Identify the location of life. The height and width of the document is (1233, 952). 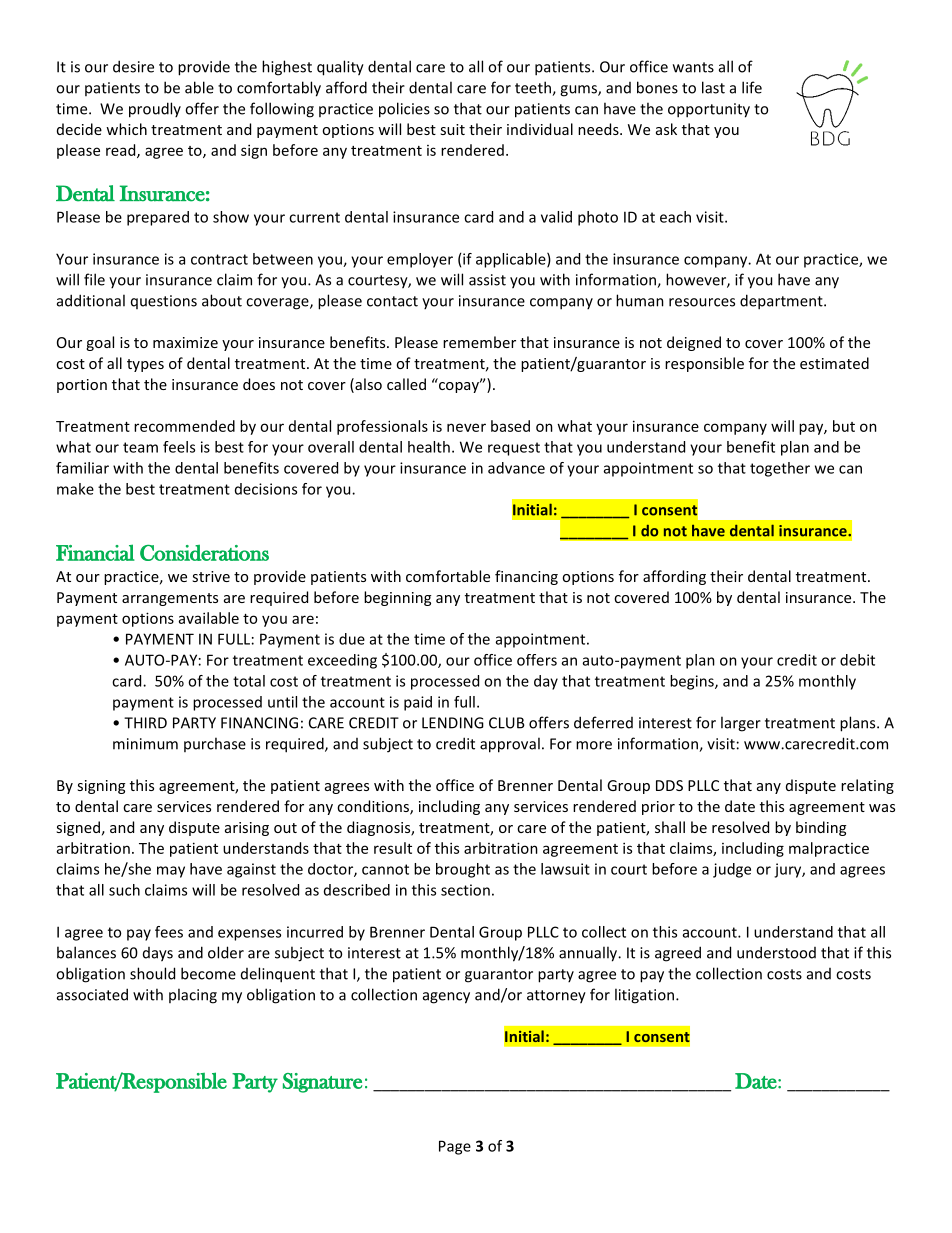
(752, 87).
